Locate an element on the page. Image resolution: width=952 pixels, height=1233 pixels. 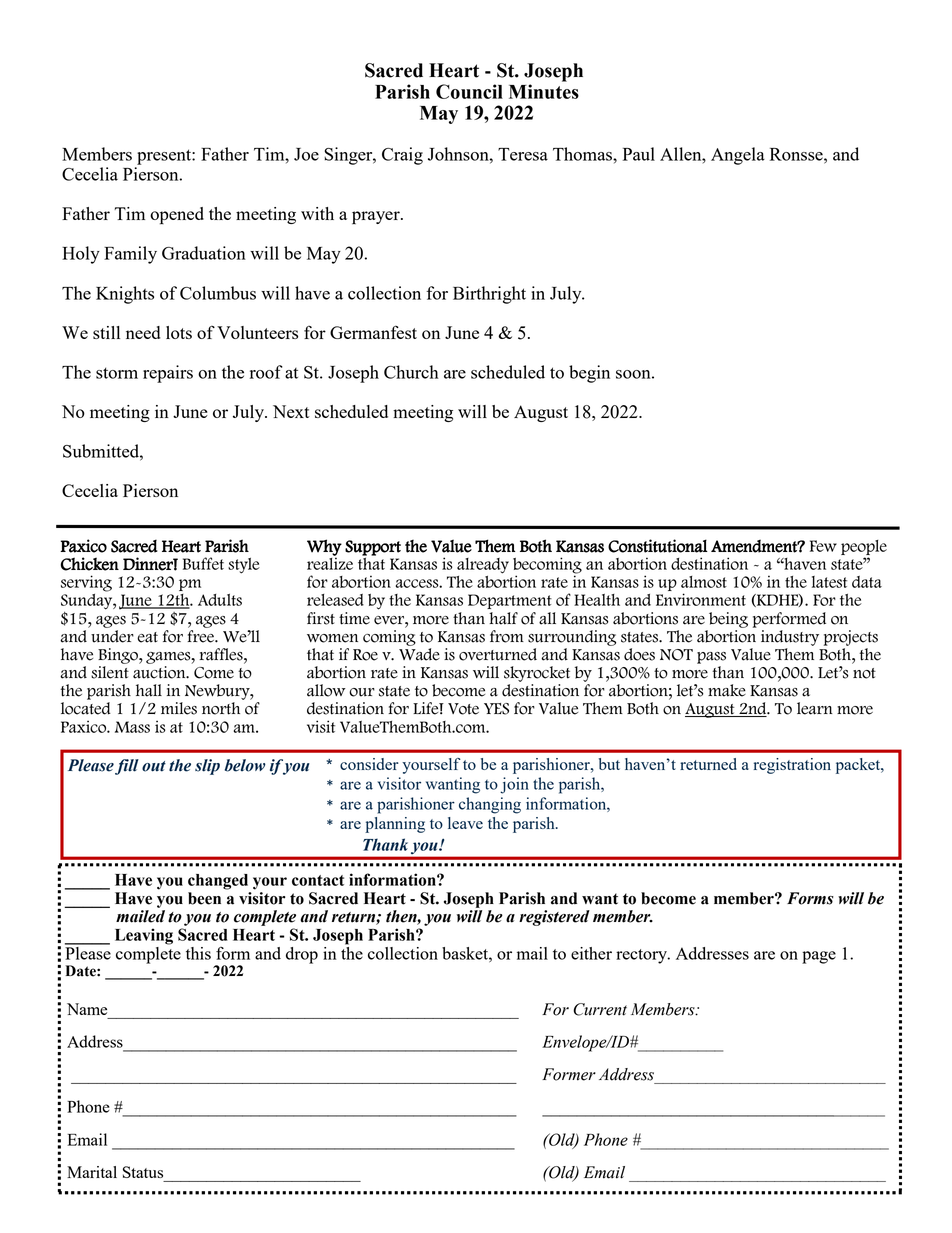
Current is located at coordinates (600, 1009).
